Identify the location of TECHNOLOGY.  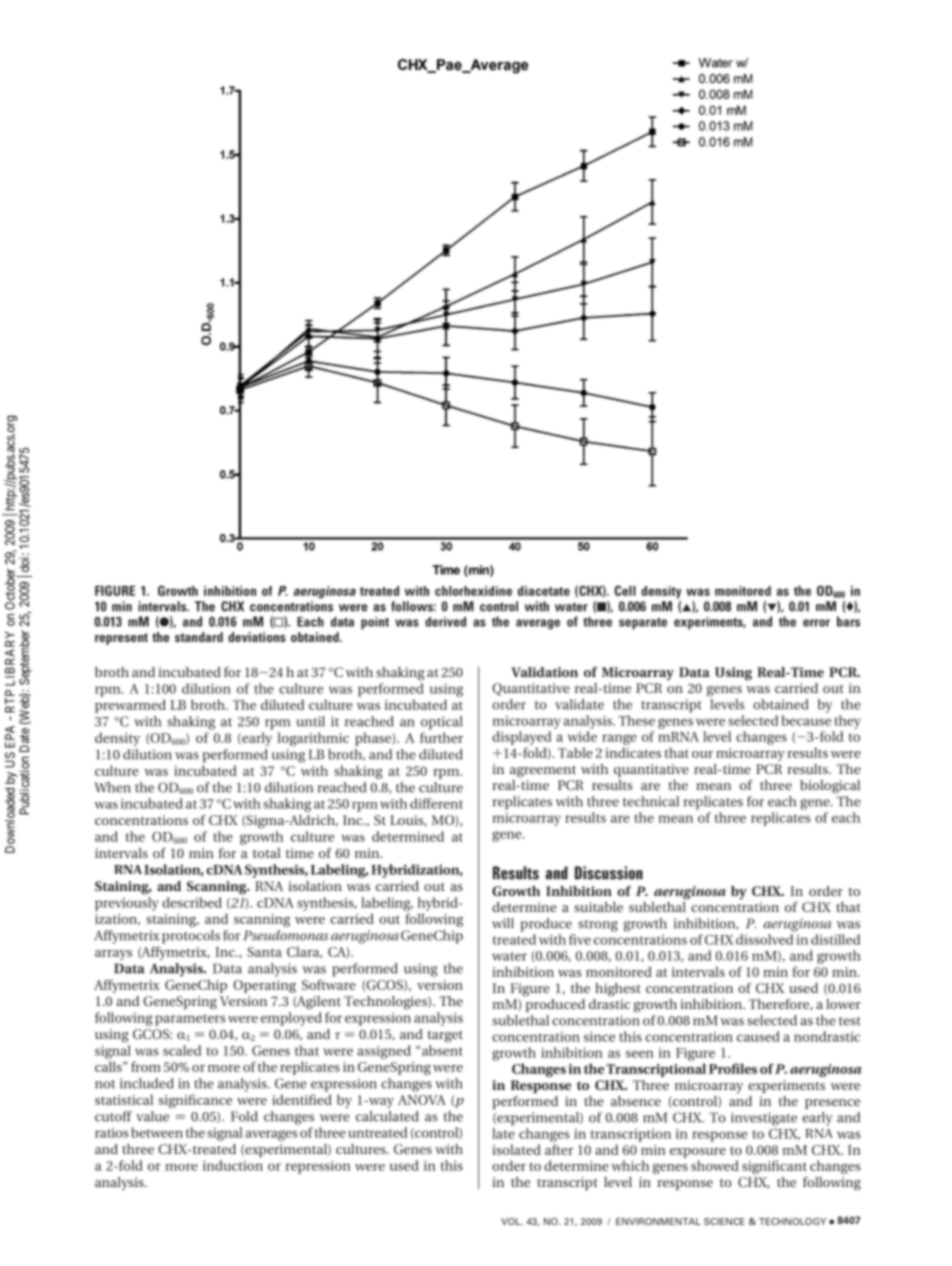
(792, 1221).
